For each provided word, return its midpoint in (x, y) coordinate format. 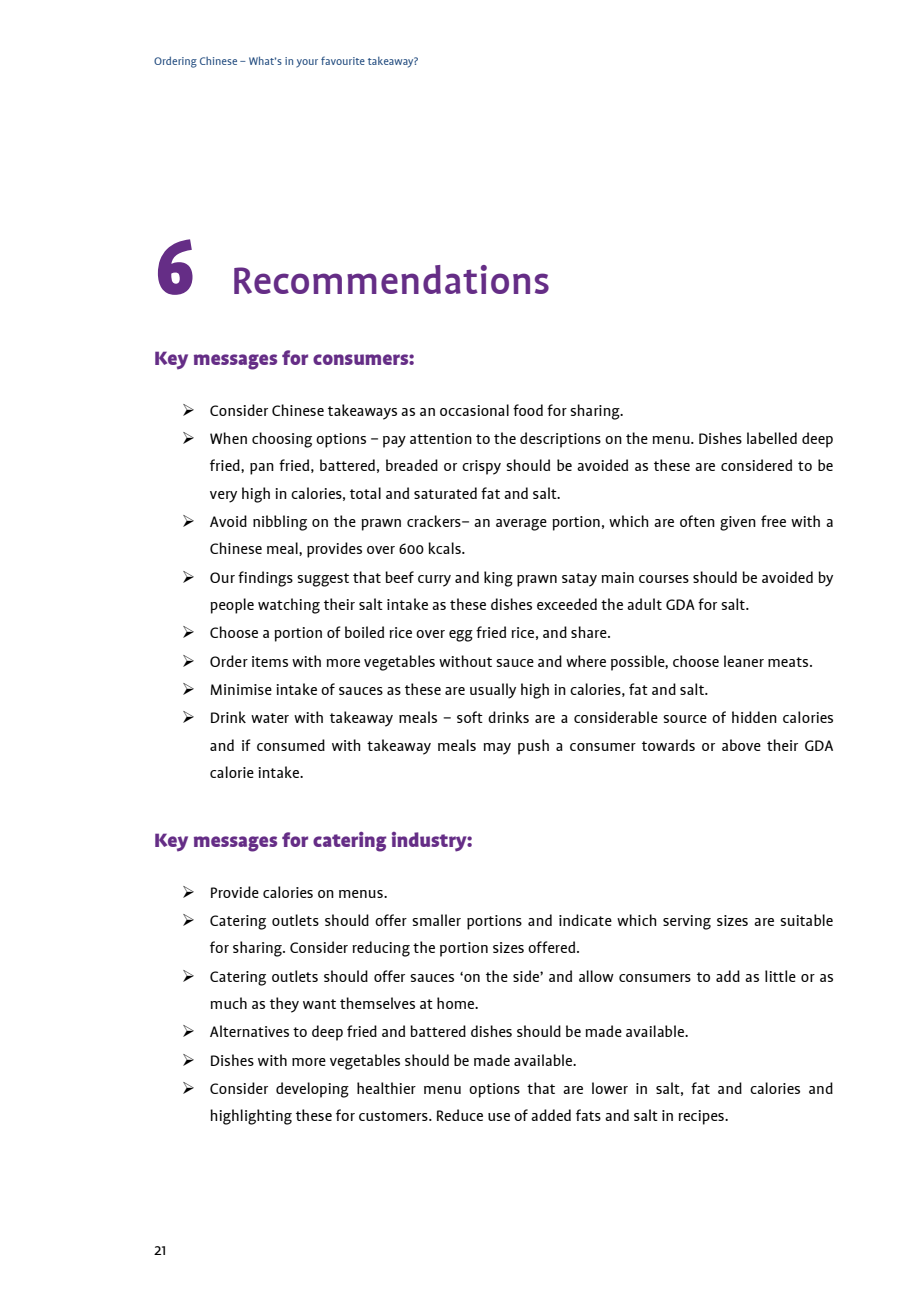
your (307, 63)
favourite (343, 60)
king (498, 579)
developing (312, 1090)
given (738, 523)
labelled (772, 438)
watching (289, 606)
